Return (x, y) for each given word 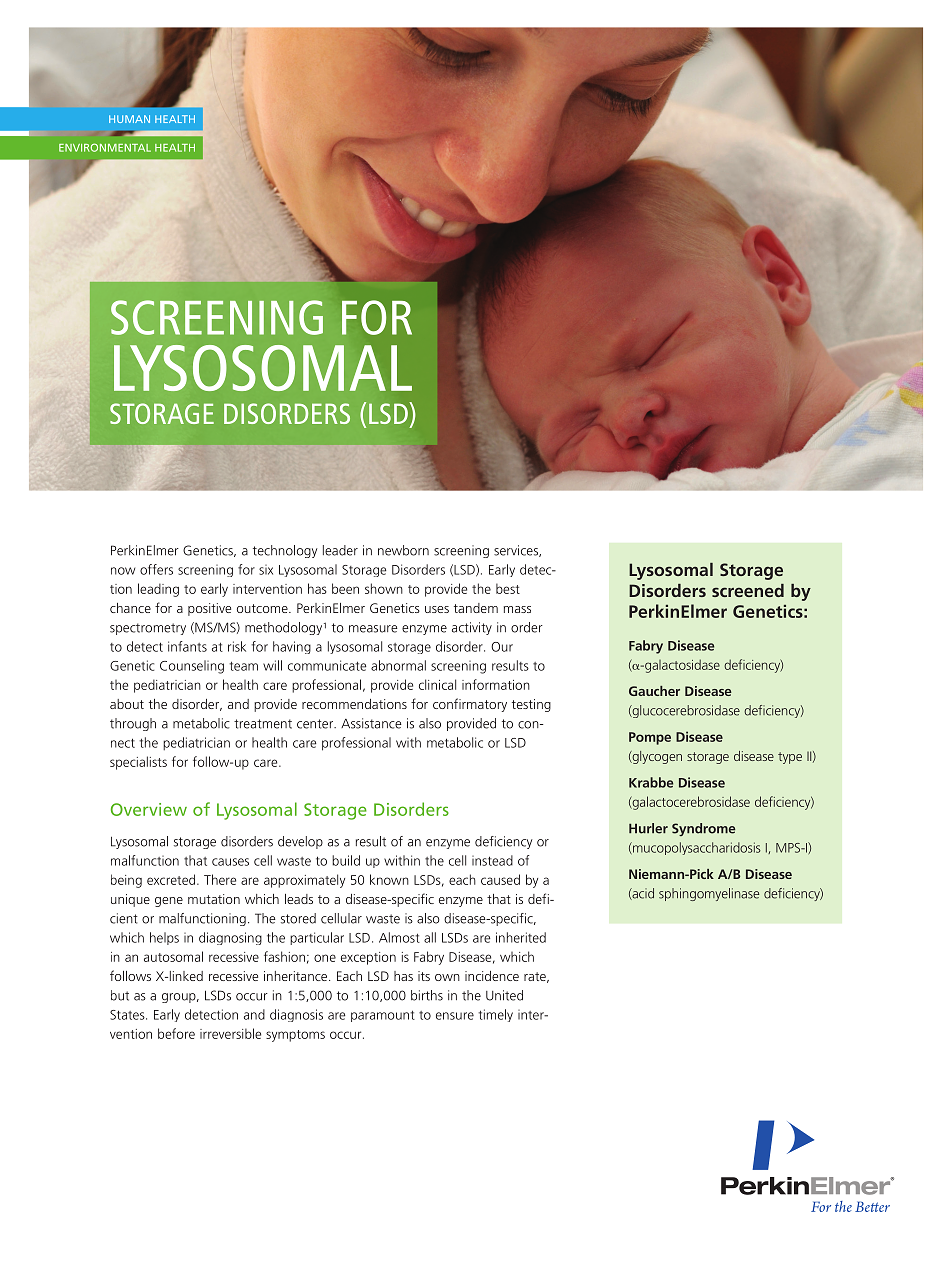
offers (156, 569)
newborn (403, 550)
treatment (263, 724)
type (790, 758)
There (220, 879)
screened (748, 590)
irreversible (230, 1033)
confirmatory (470, 705)
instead (492, 860)
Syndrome (703, 829)
